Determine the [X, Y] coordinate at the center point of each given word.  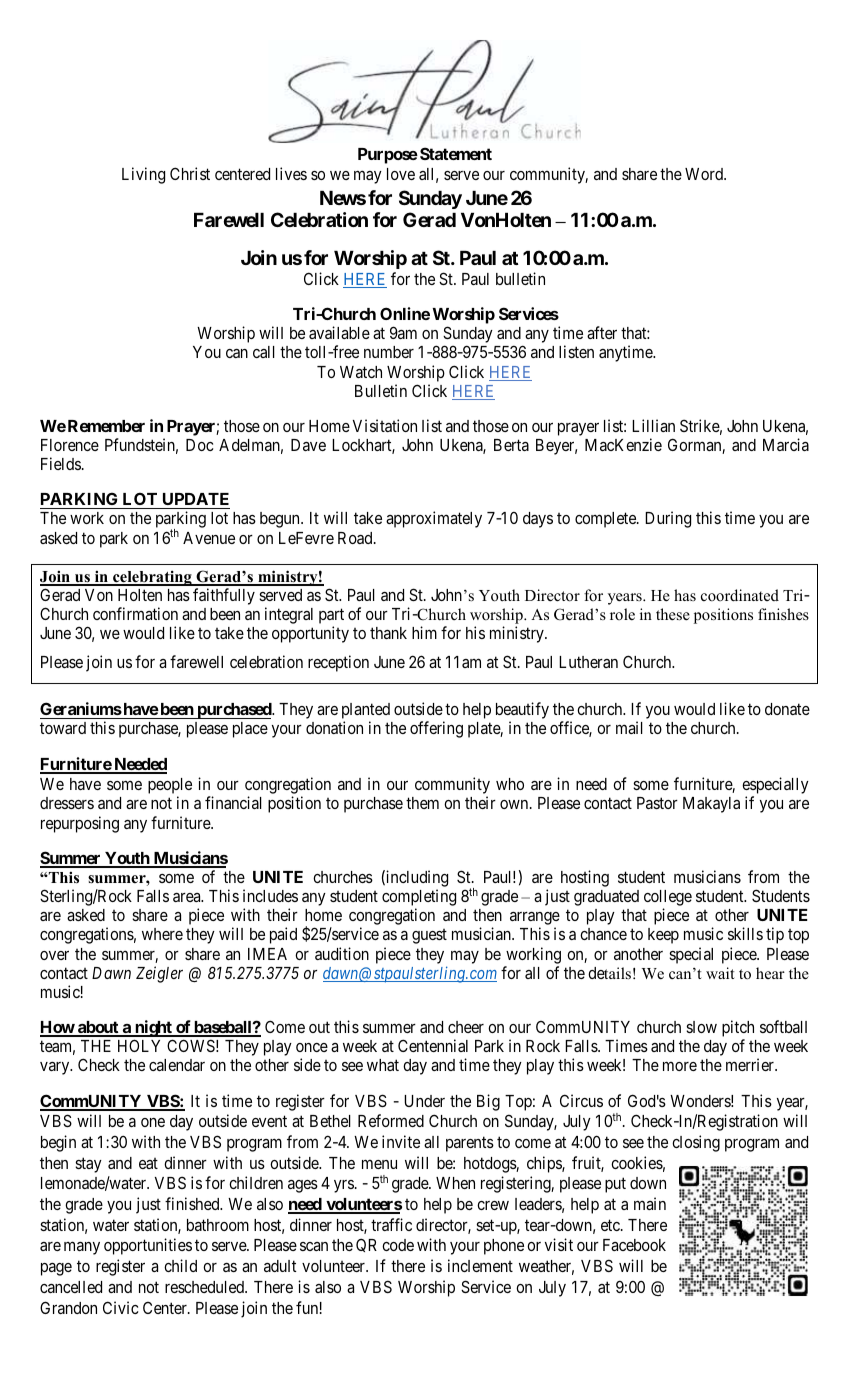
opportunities [148, 1246]
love [401, 174]
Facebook [634, 1245]
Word [705, 174]
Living [143, 175]
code [398, 1245]
